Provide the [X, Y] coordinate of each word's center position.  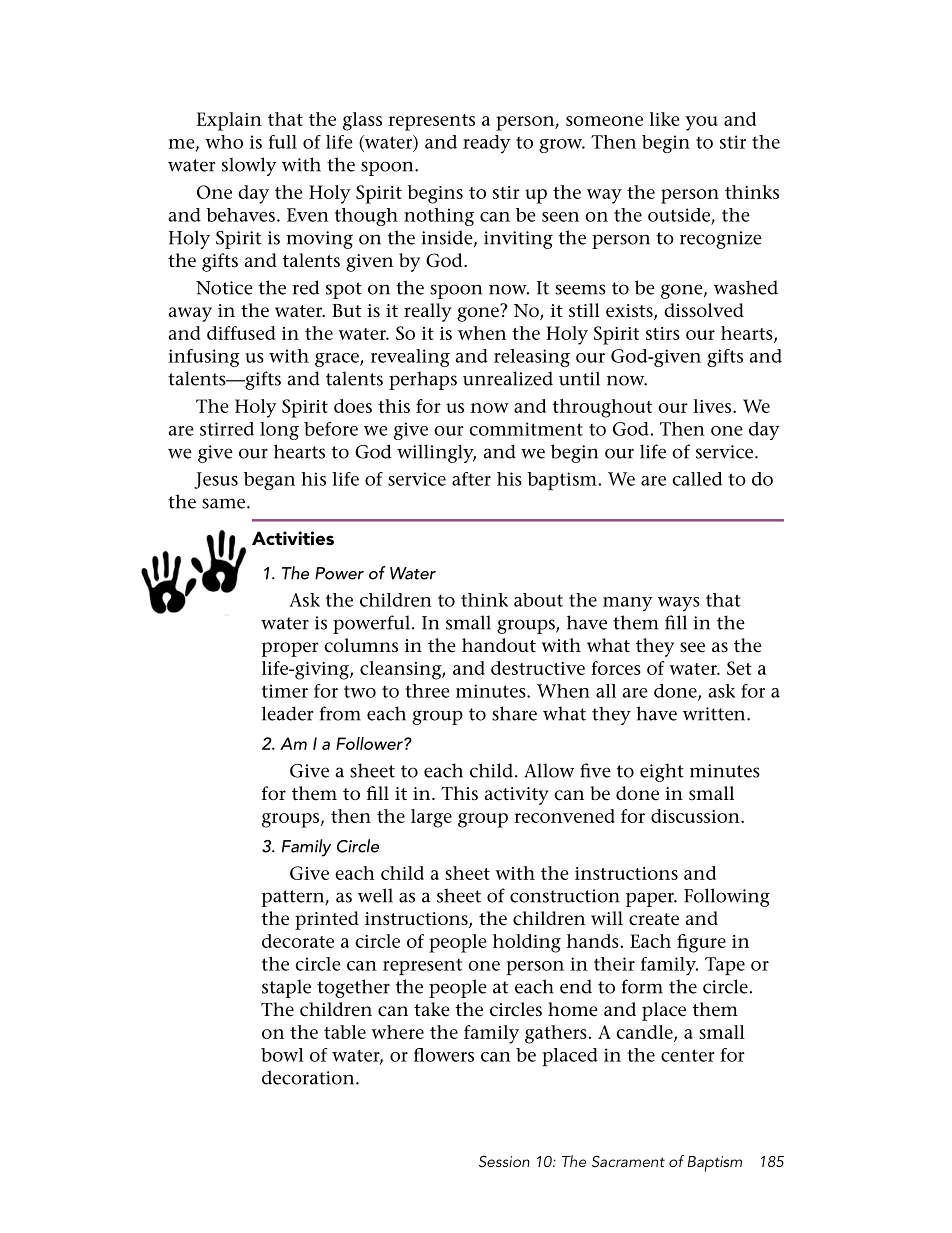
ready [487, 144]
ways [679, 604]
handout [499, 645]
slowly [249, 166]
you [701, 123]
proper [290, 649]
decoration [309, 1077]
